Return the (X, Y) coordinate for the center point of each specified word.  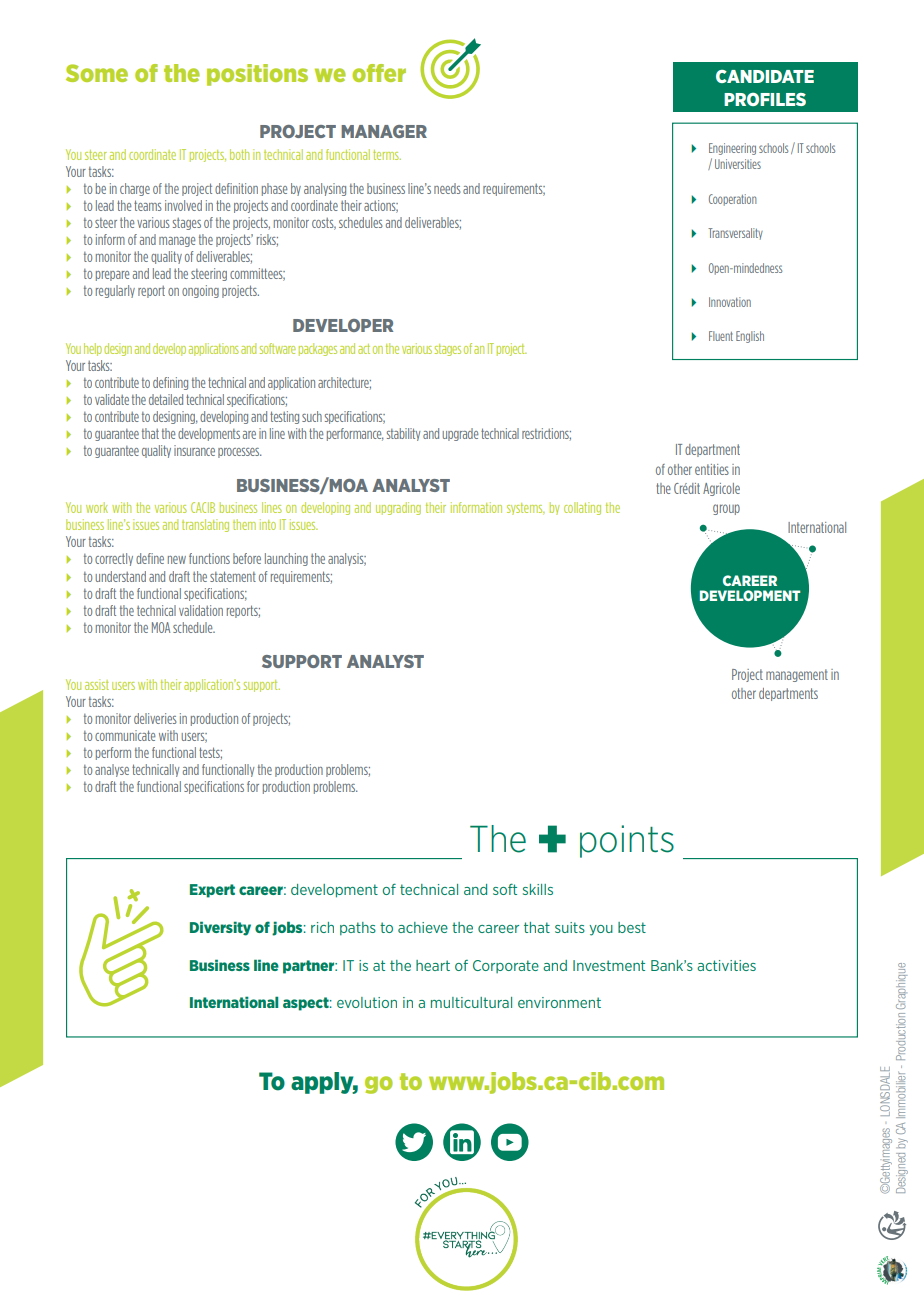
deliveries (155, 718)
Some (97, 73)
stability (403, 434)
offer (379, 73)
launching (286, 559)
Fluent (721, 336)
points (627, 841)
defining (170, 383)
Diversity (220, 928)
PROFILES (765, 99)
